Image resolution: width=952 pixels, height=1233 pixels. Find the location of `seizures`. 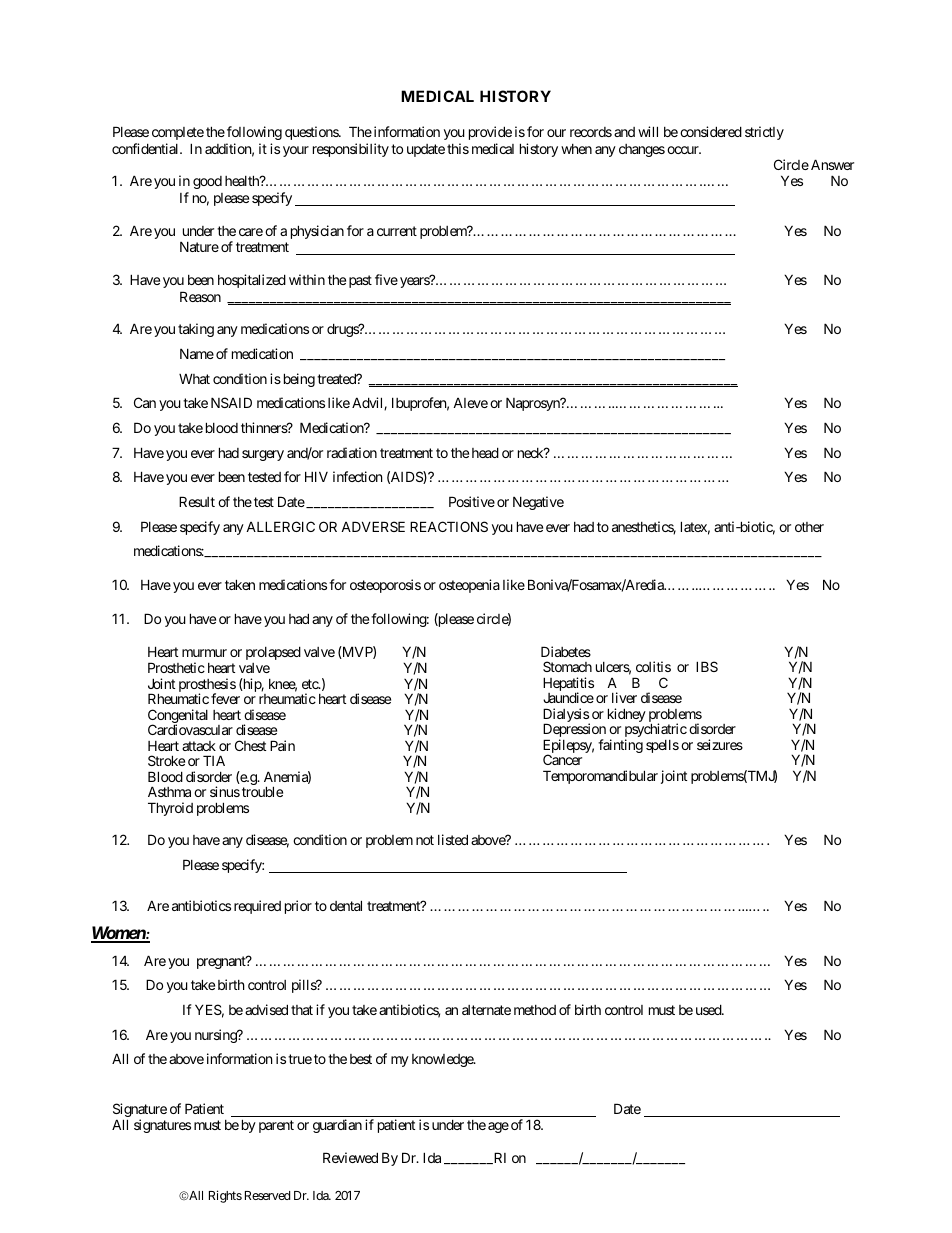

seizures is located at coordinates (720, 744).
